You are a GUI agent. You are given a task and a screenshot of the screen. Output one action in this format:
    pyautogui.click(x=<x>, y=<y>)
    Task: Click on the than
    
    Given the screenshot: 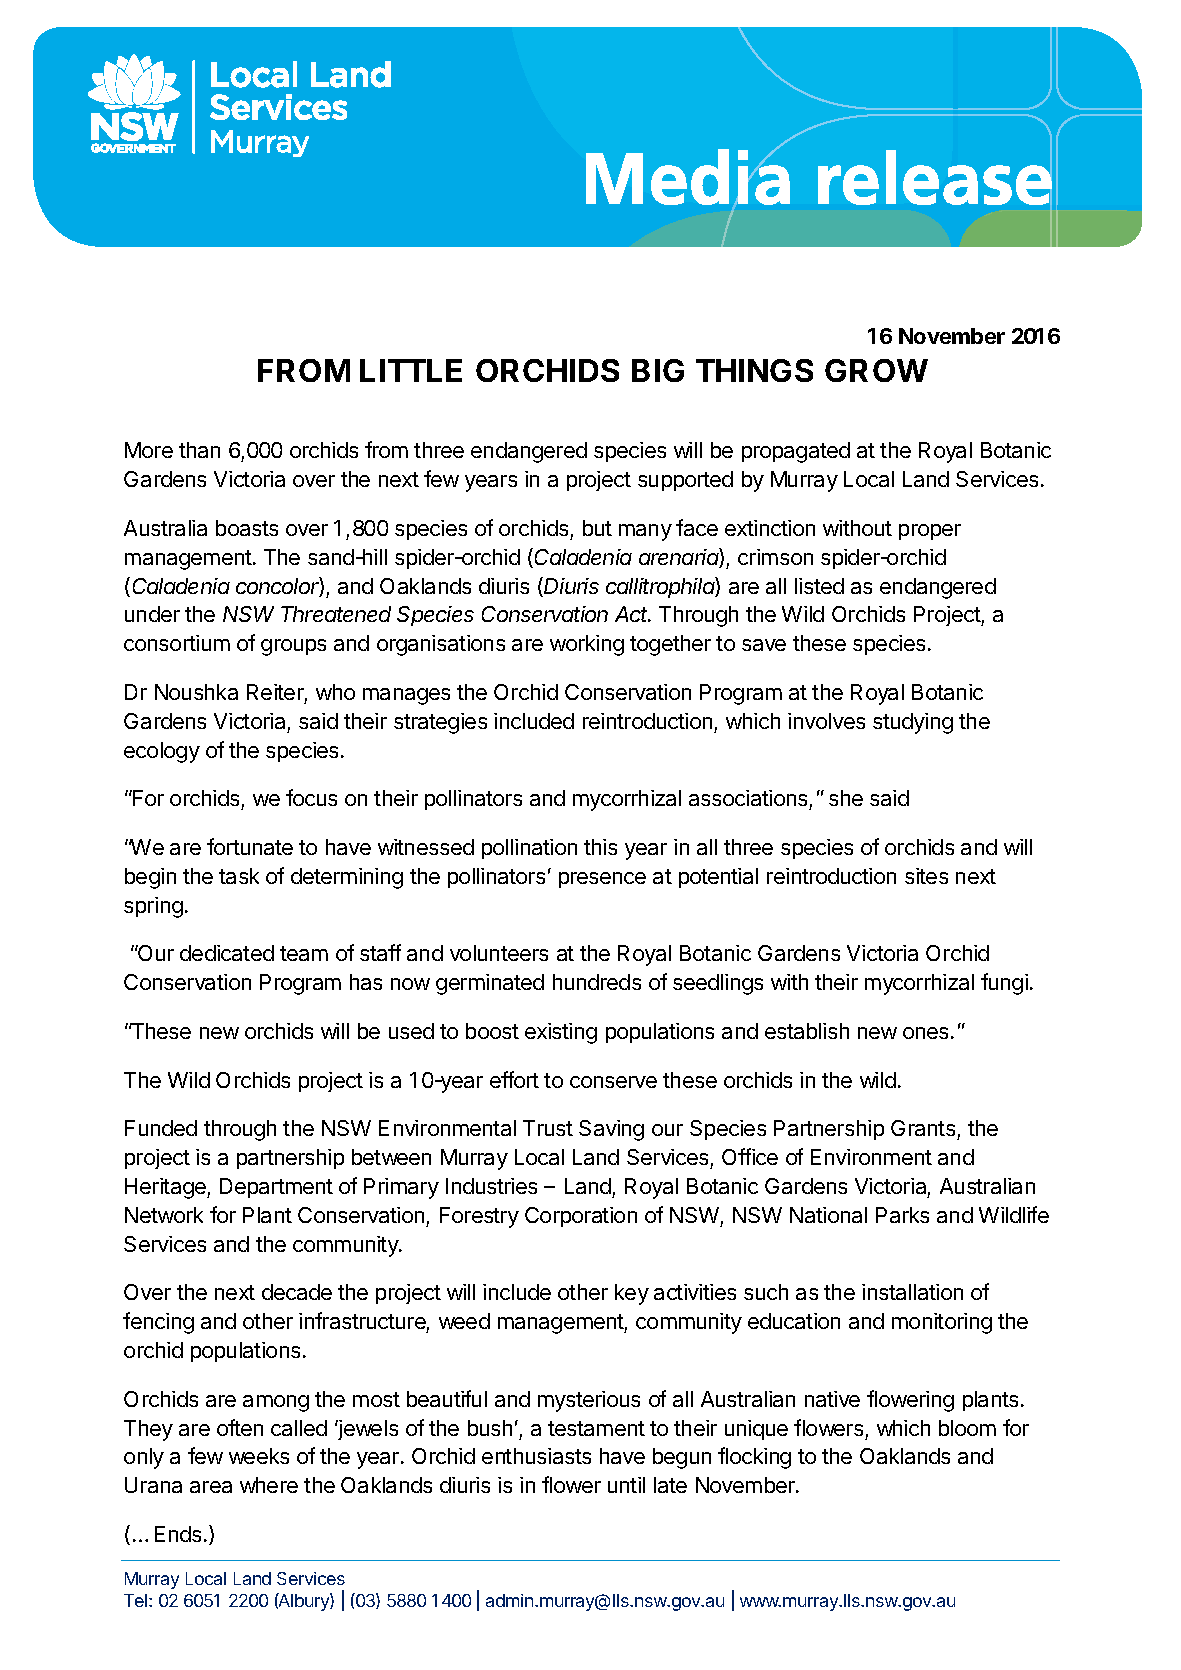 What is the action you would take?
    pyautogui.click(x=199, y=450)
